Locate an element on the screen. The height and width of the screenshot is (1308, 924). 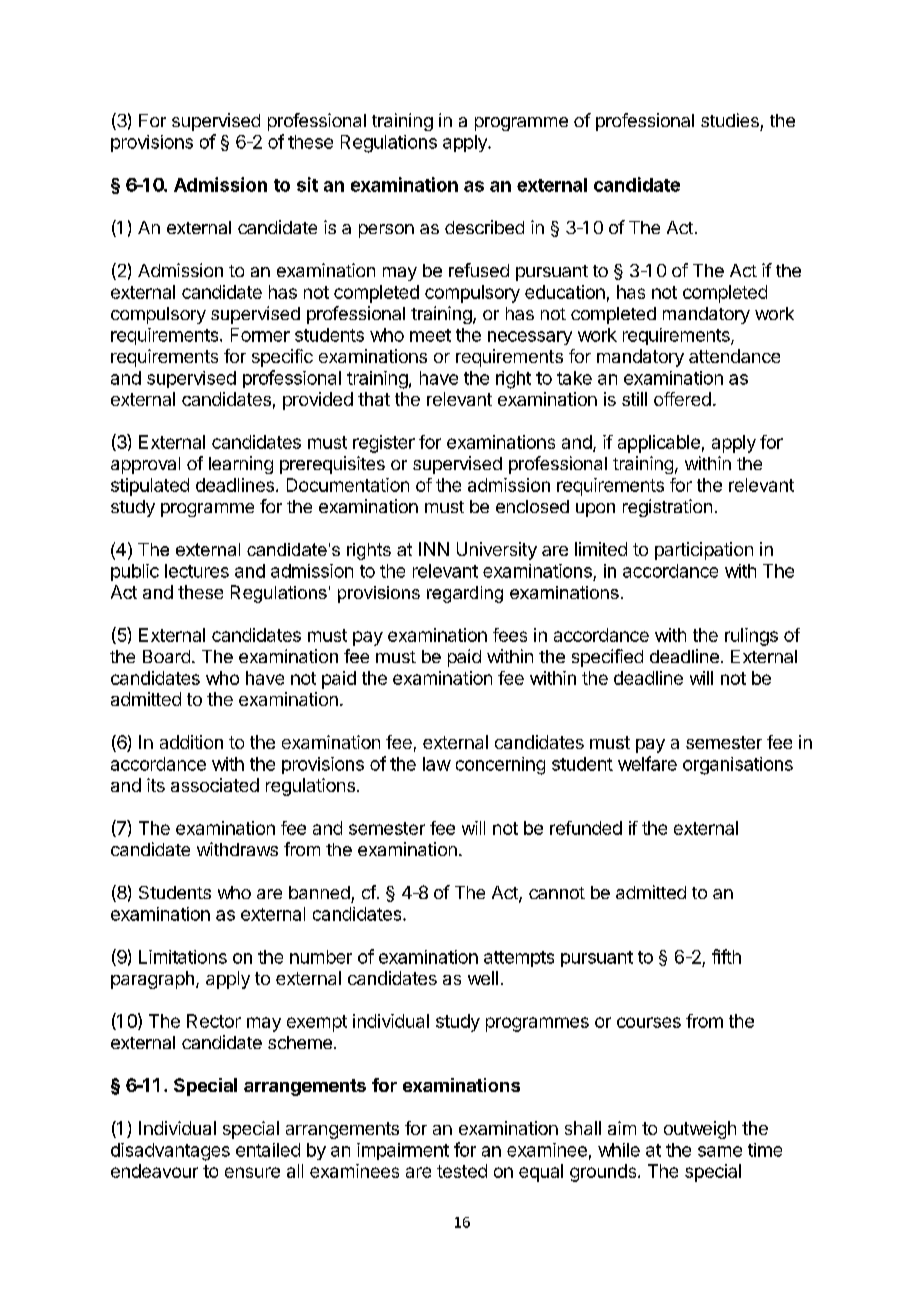
rulings is located at coordinates (751, 637).
